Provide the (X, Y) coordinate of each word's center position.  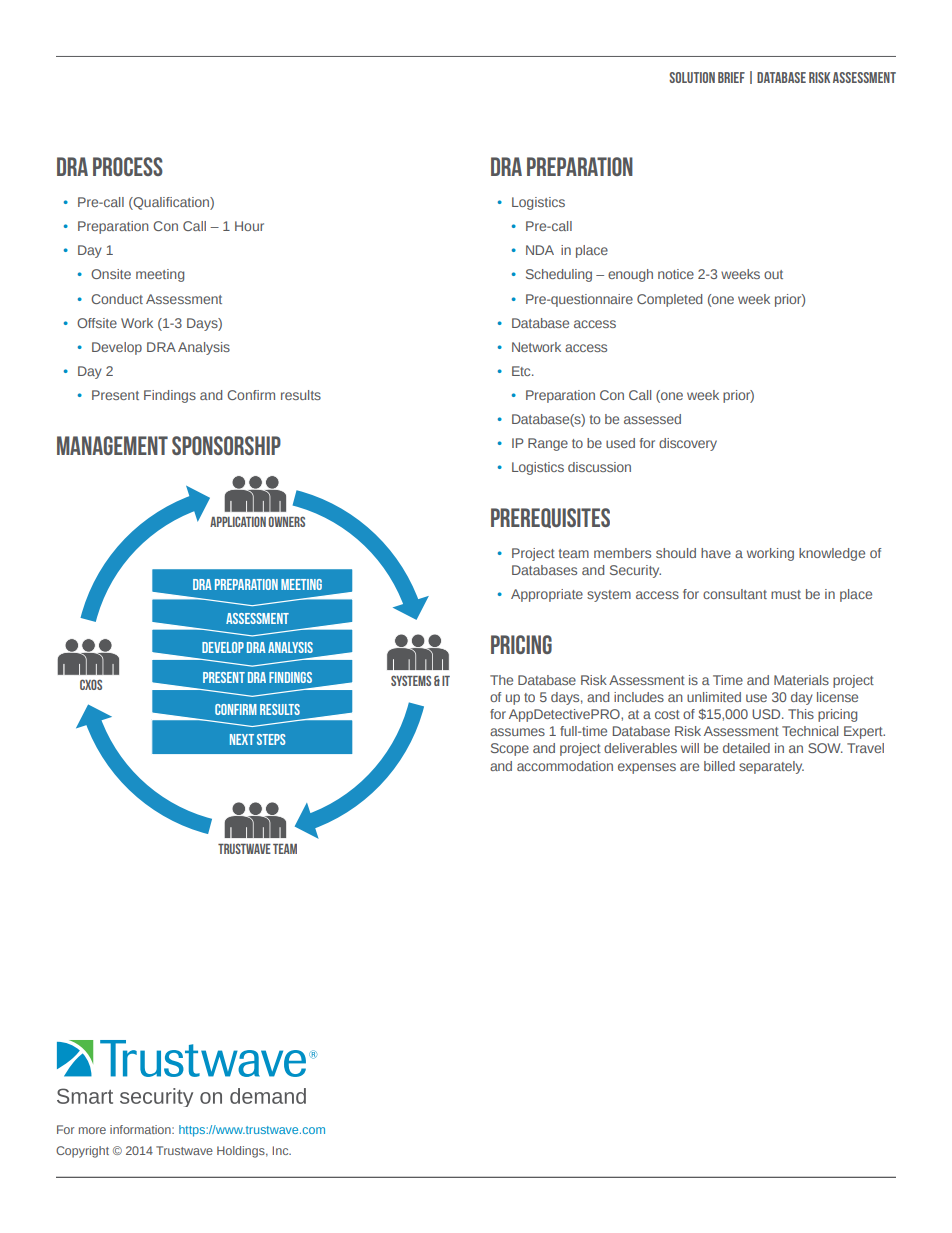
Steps (271, 739)
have (716, 553)
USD (767, 714)
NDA (540, 250)
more (92, 1130)
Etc (522, 371)
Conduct (117, 299)
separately (771, 767)
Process (128, 166)
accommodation (565, 766)
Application (238, 521)
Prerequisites (550, 518)
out (773, 274)
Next (242, 739)
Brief (731, 77)
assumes (517, 732)
